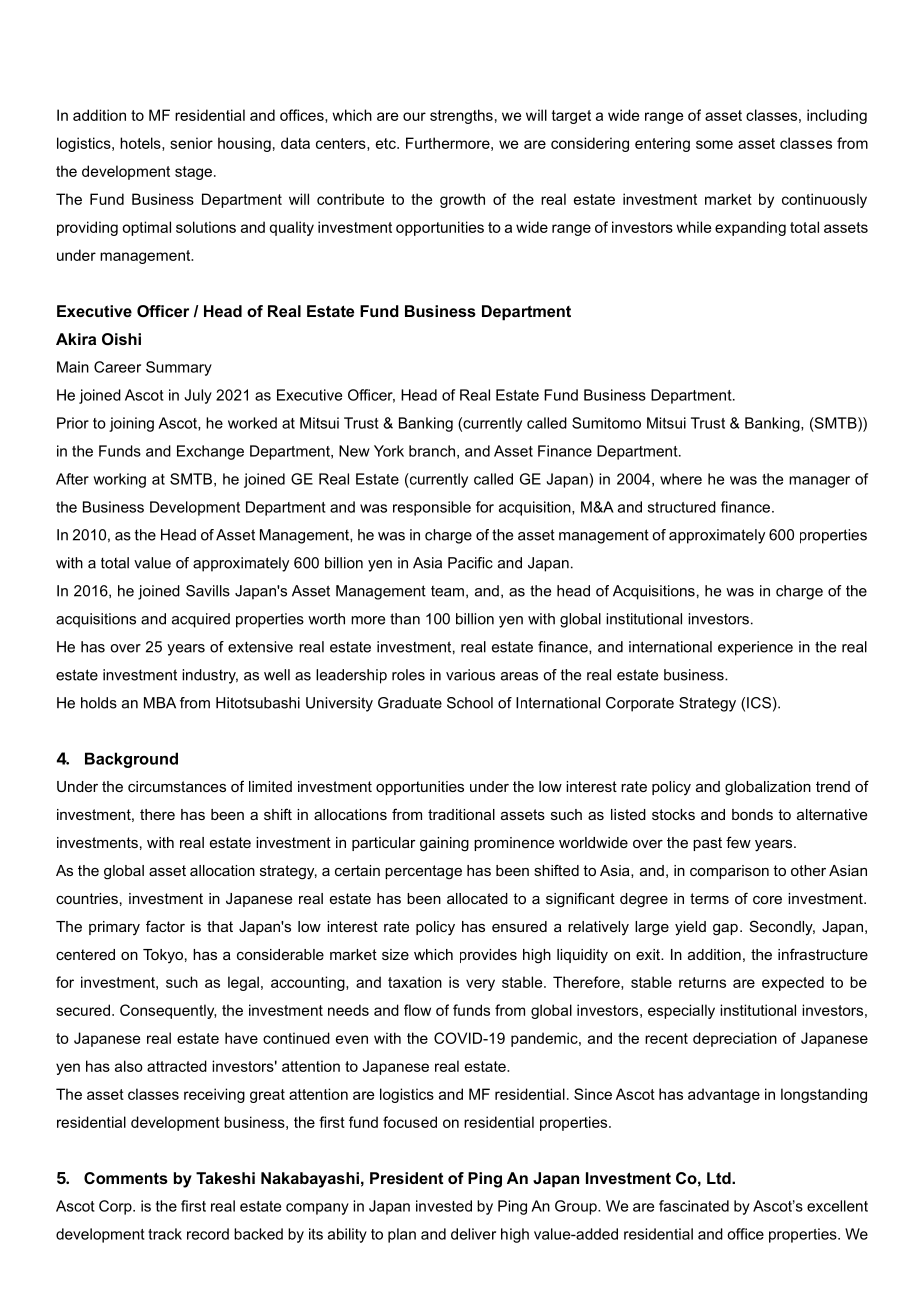 The width and height of the screenshot is (924, 1308). Describe the element at coordinates (165, 1234) in the screenshot. I see `track` at that location.
